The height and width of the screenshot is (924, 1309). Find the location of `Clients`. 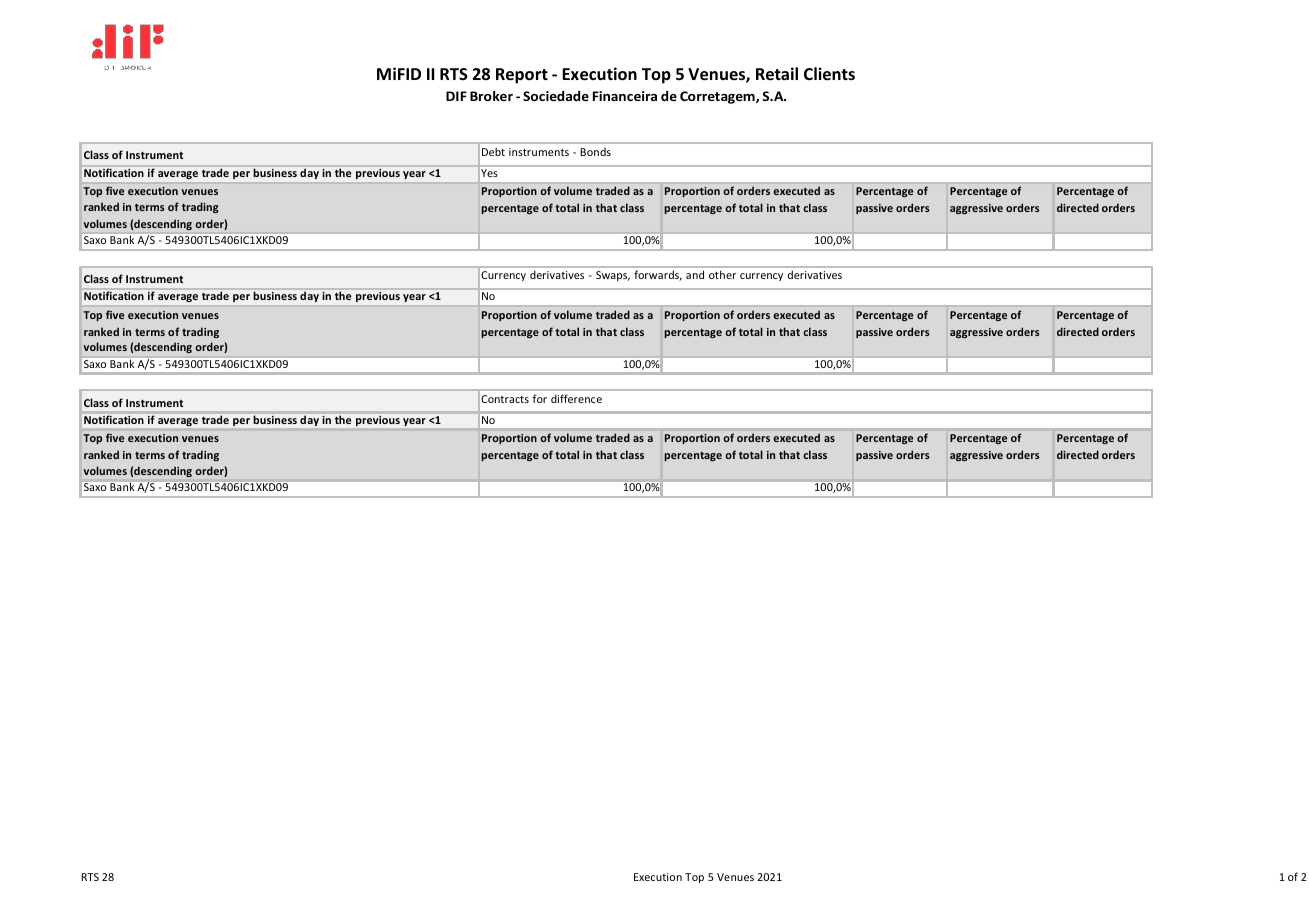

Clients is located at coordinates (829, 74).
